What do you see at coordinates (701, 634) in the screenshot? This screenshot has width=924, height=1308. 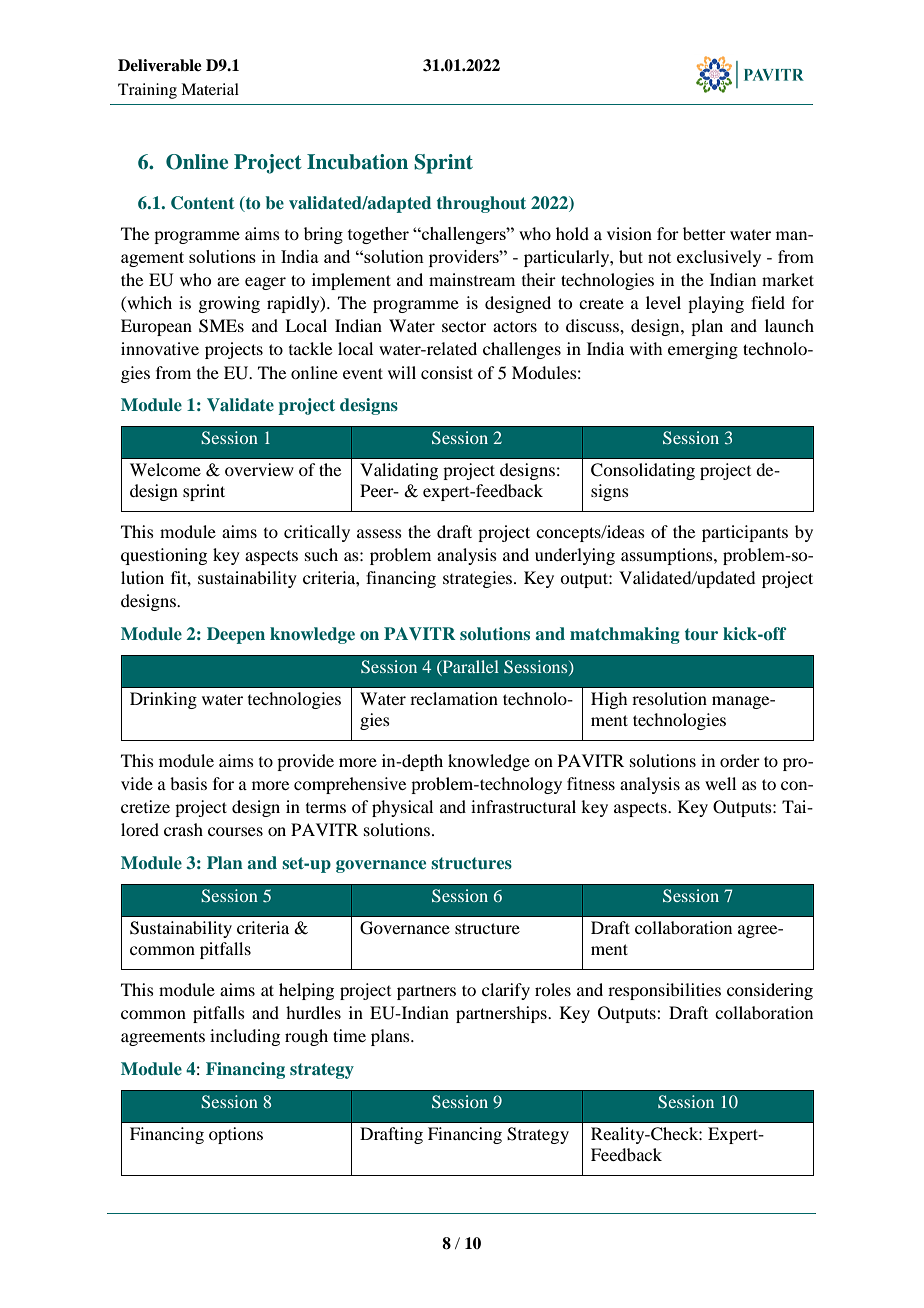 I see `tour` at bounding box center [701, 634].
